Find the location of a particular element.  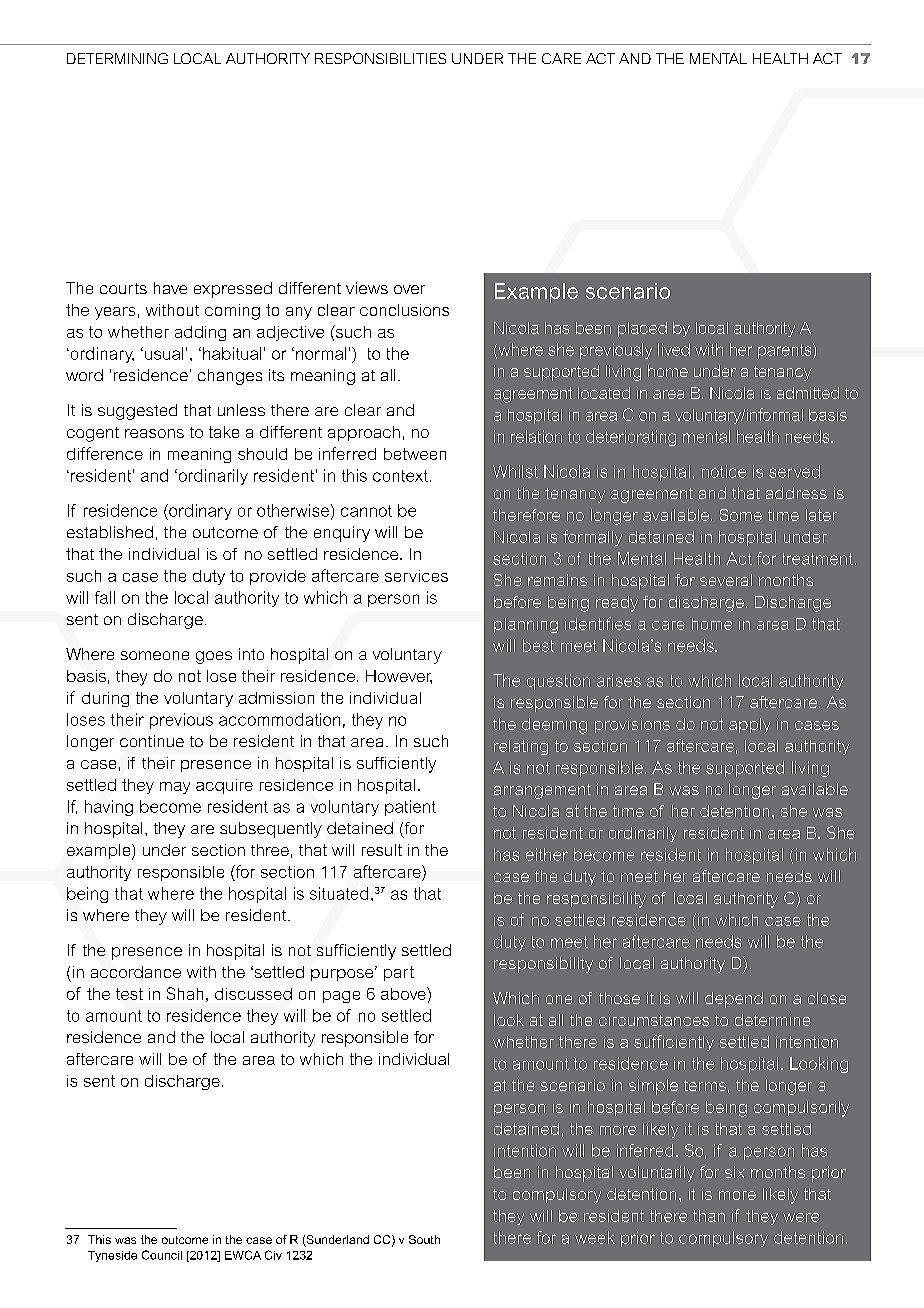

goes is located at coordinates (214, 657).
